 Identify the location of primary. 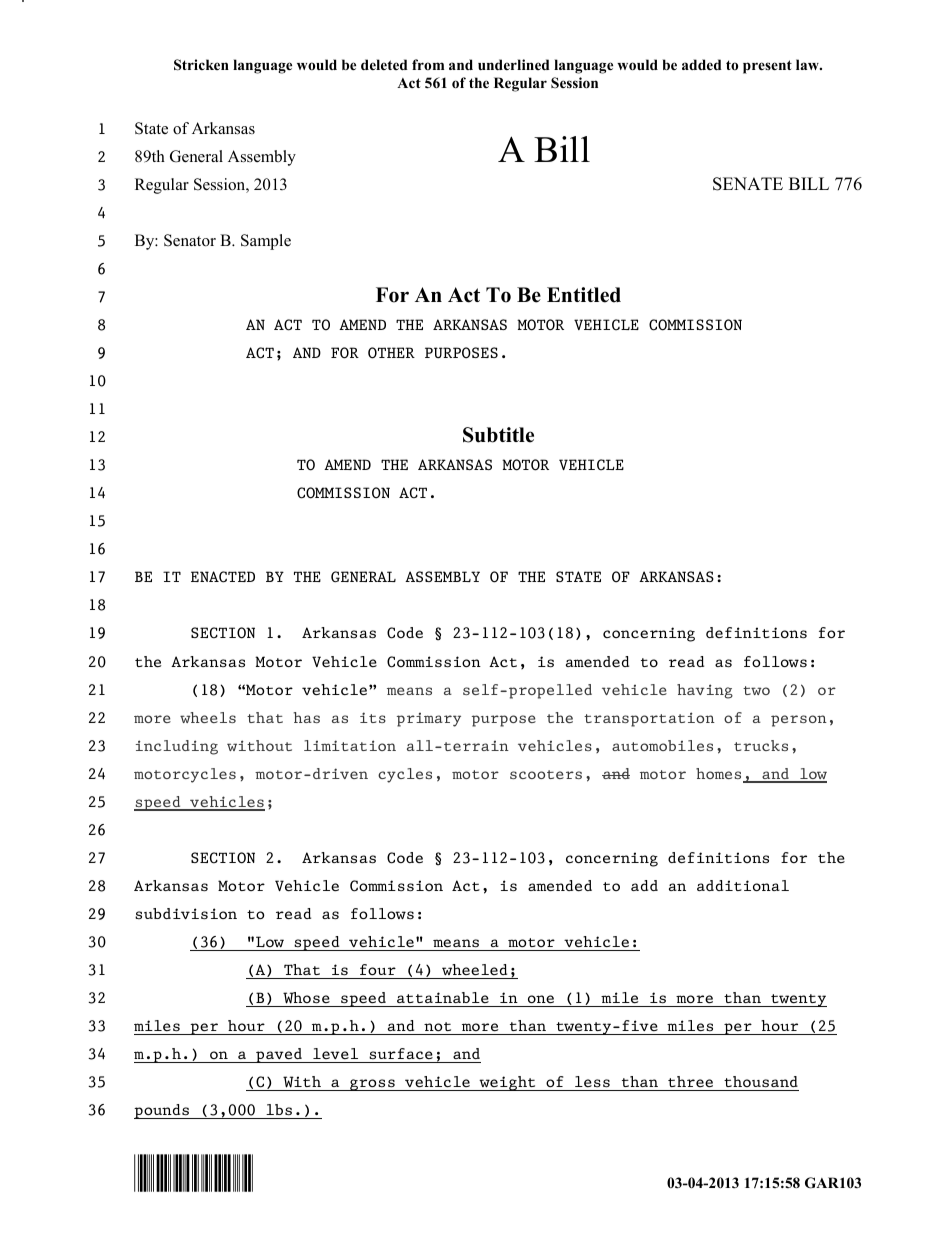
(429, 720).
